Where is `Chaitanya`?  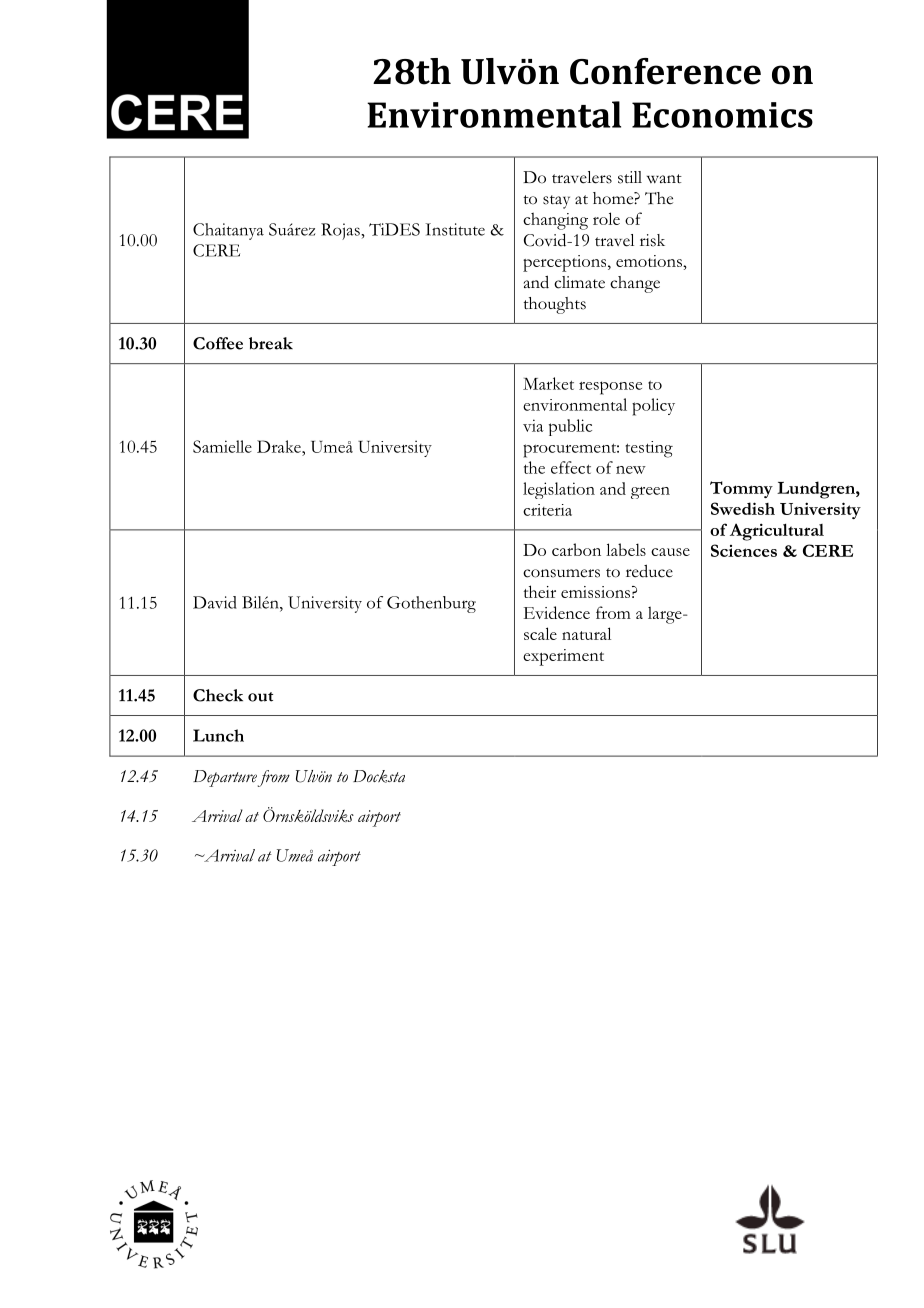
Chaitanya is located at coordinates (228, 231).
